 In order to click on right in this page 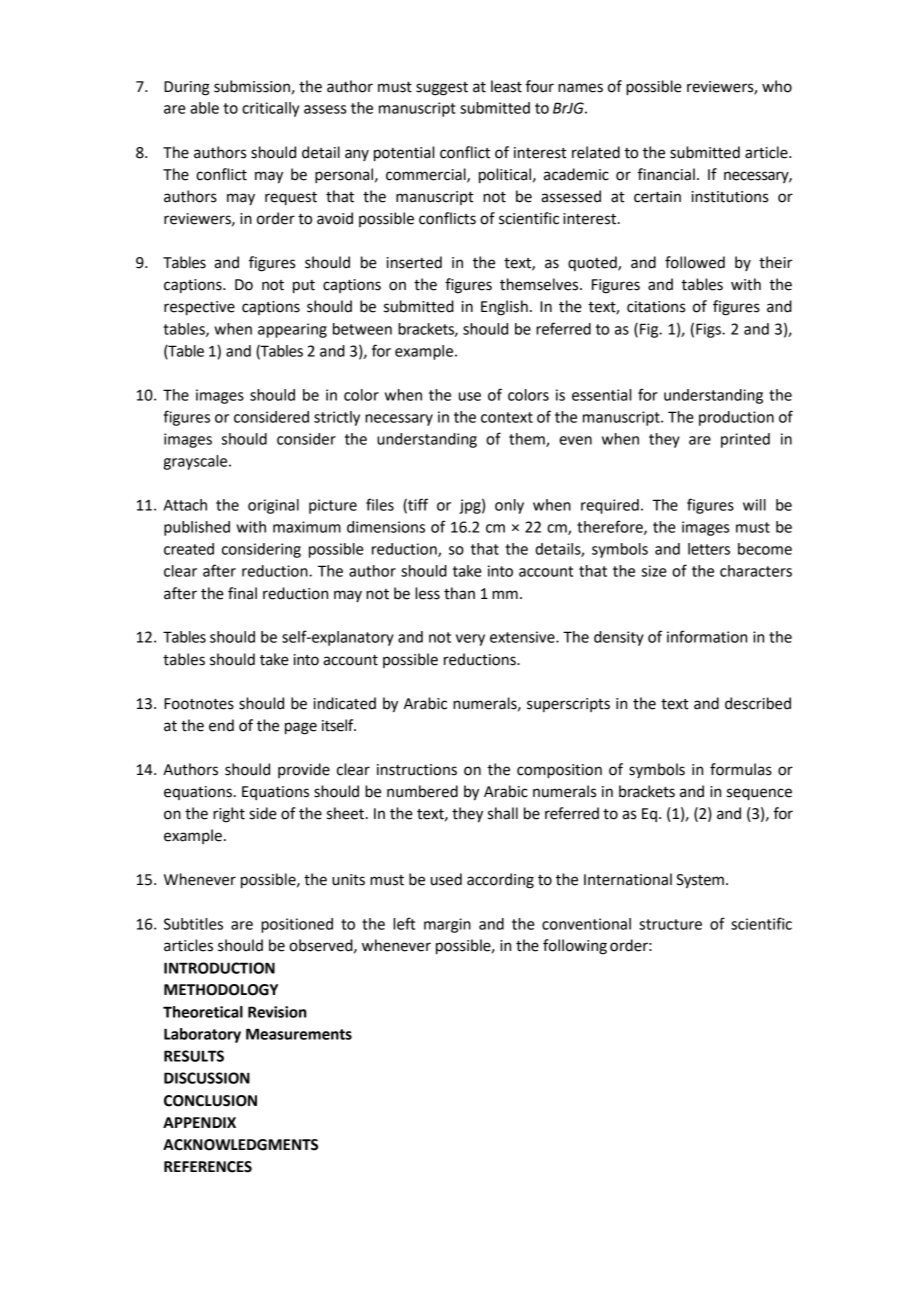, I will do `click(229, 815)`.
